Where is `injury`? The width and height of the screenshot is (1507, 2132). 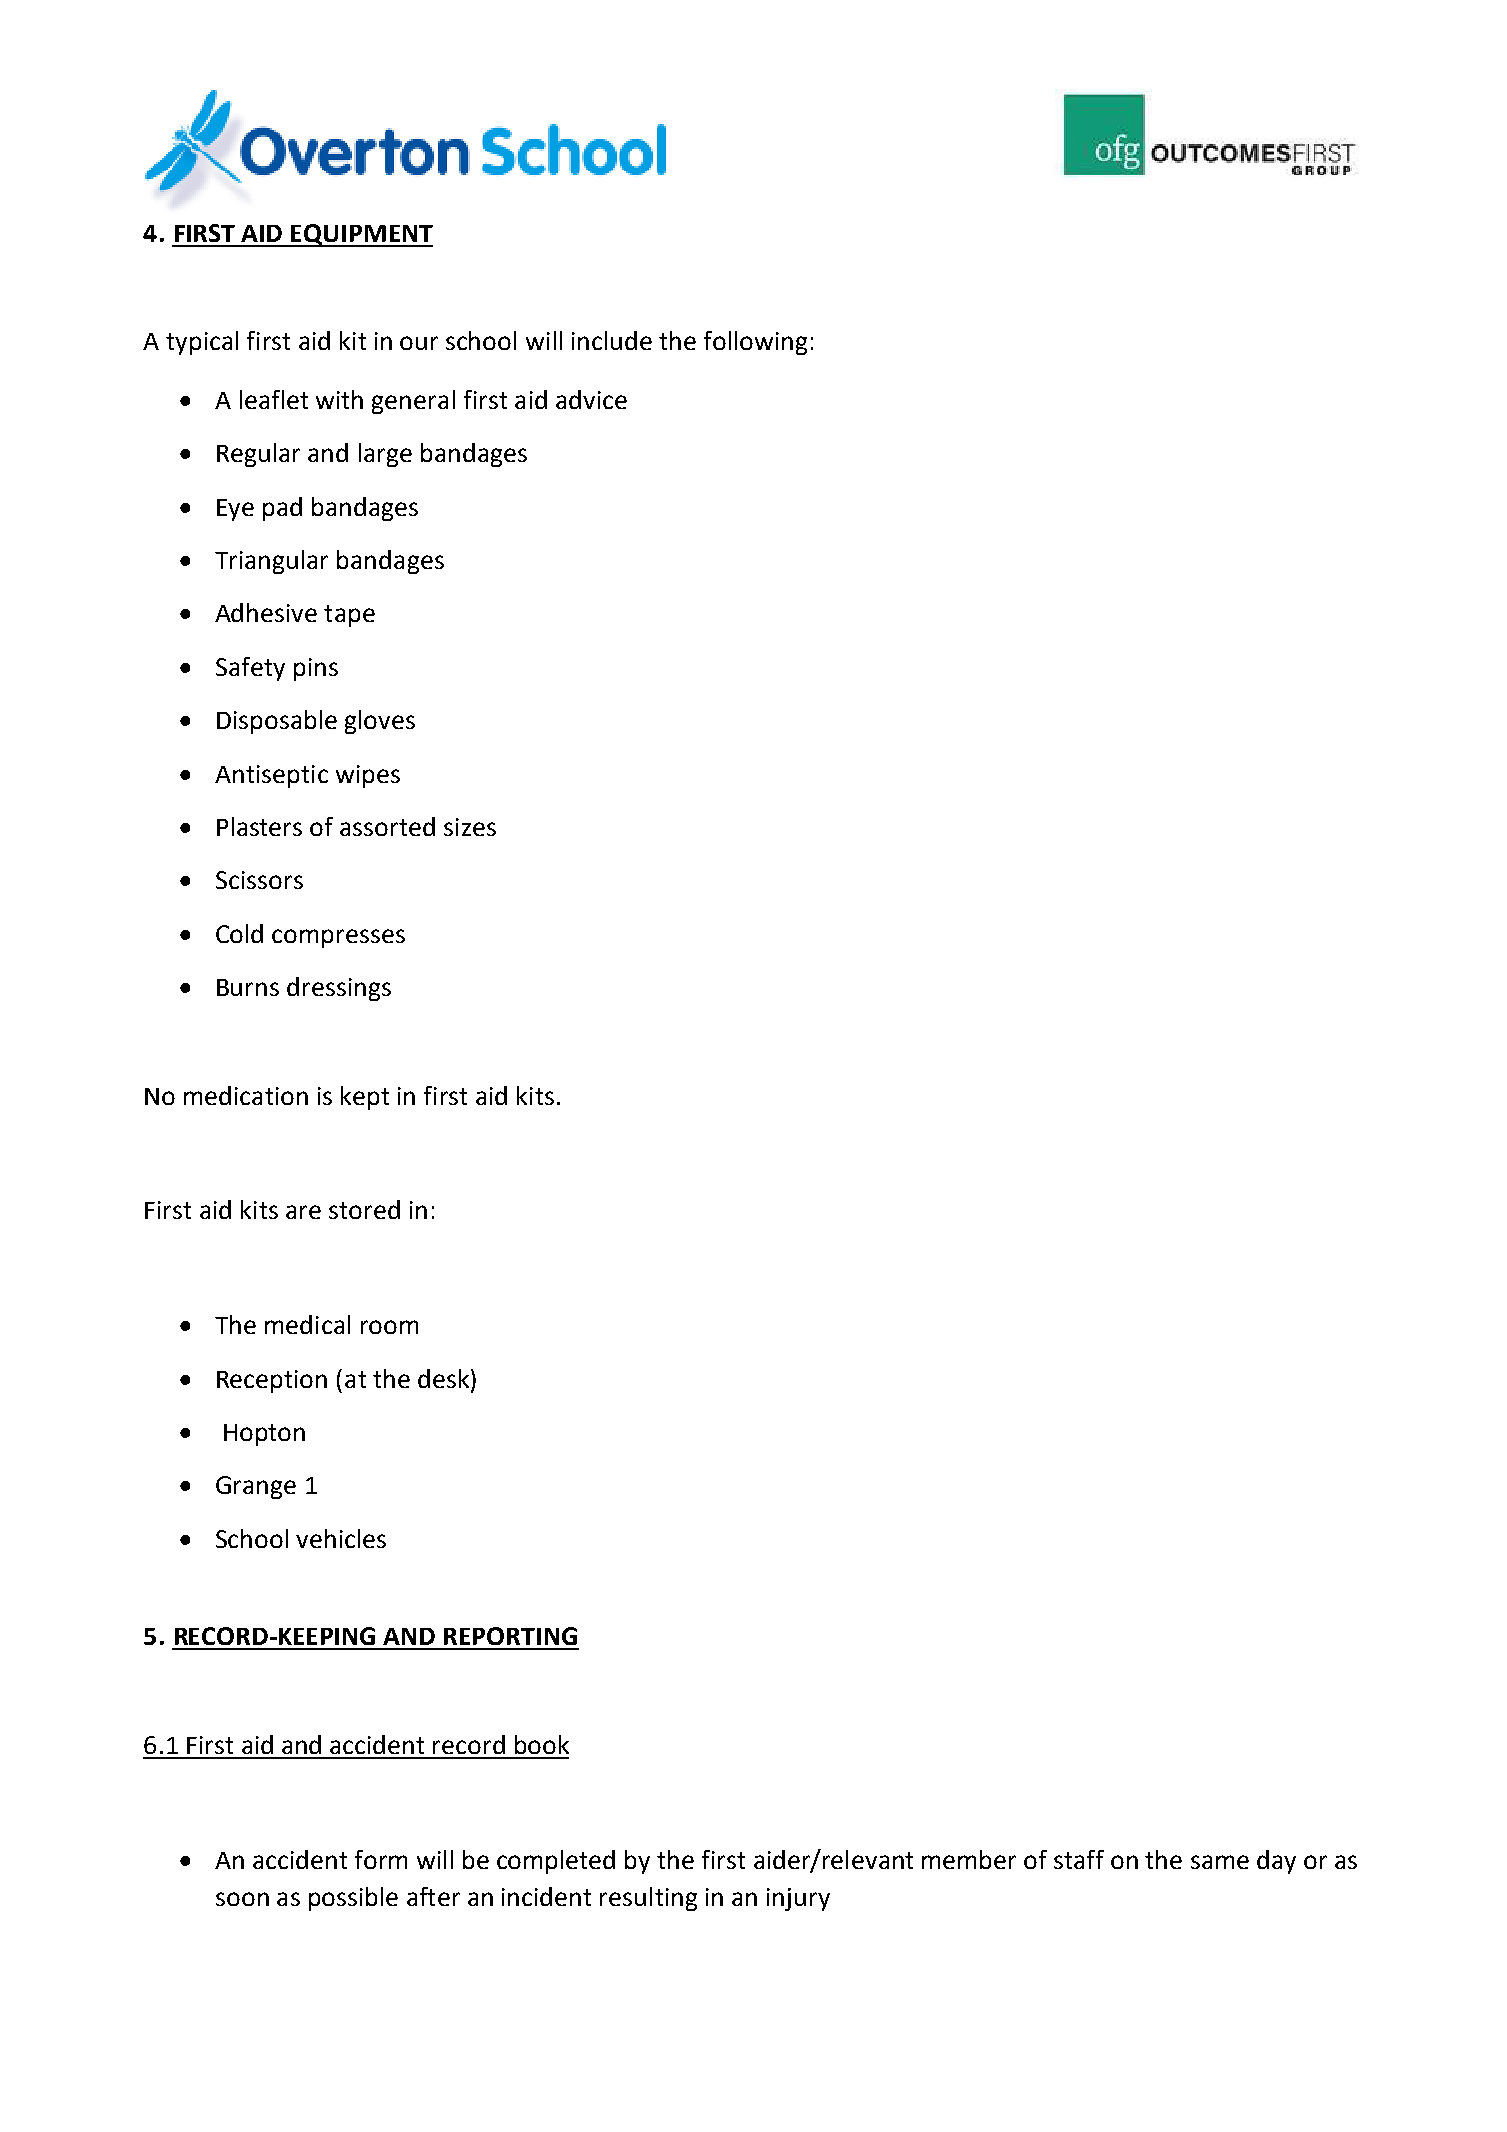 injury is located at coordinates (798, 1899).
